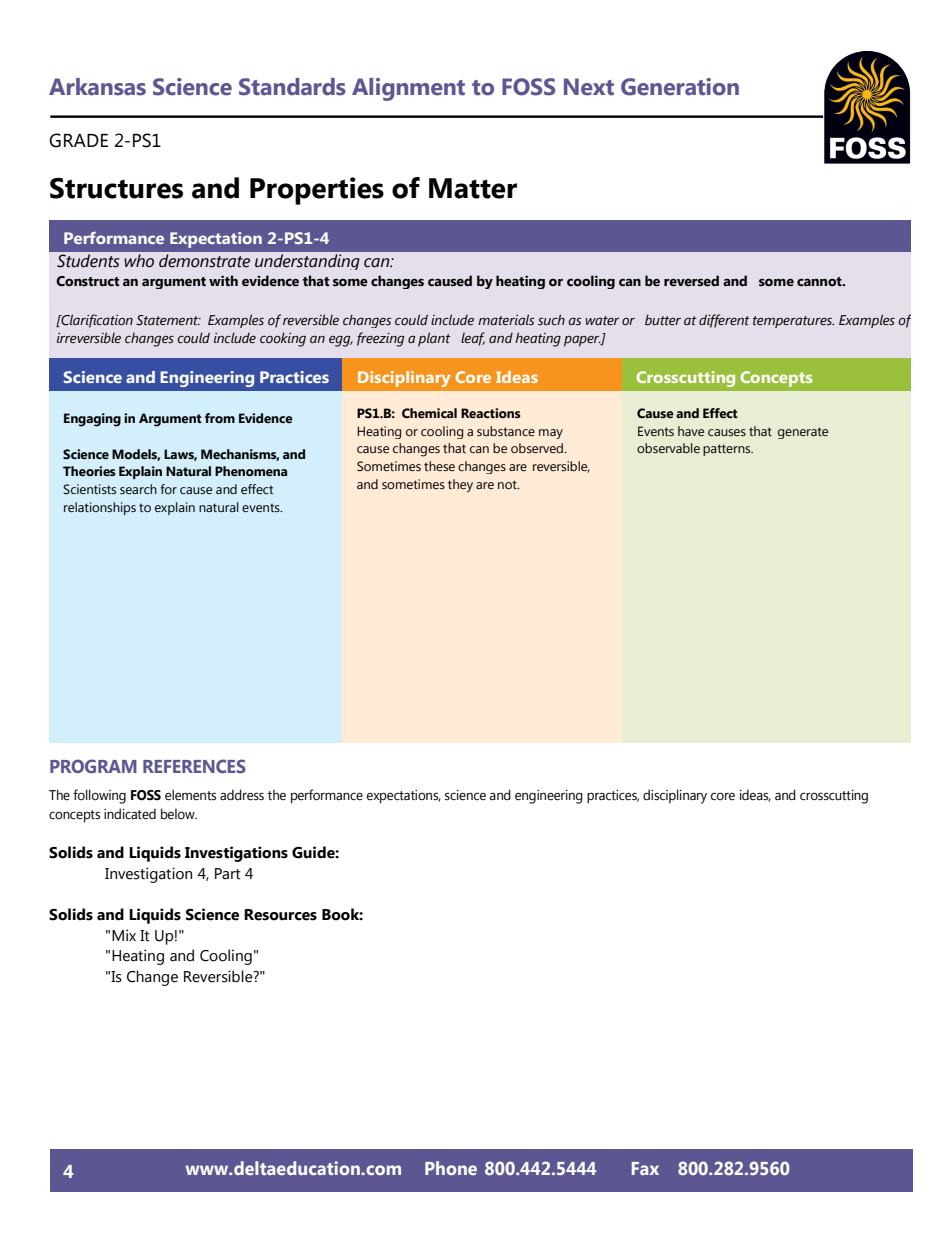 This image has width=952, height=1233. What do you see at coordinates (680, 87) in the image?
I see `Generation` at bounding box center [680, 87].
